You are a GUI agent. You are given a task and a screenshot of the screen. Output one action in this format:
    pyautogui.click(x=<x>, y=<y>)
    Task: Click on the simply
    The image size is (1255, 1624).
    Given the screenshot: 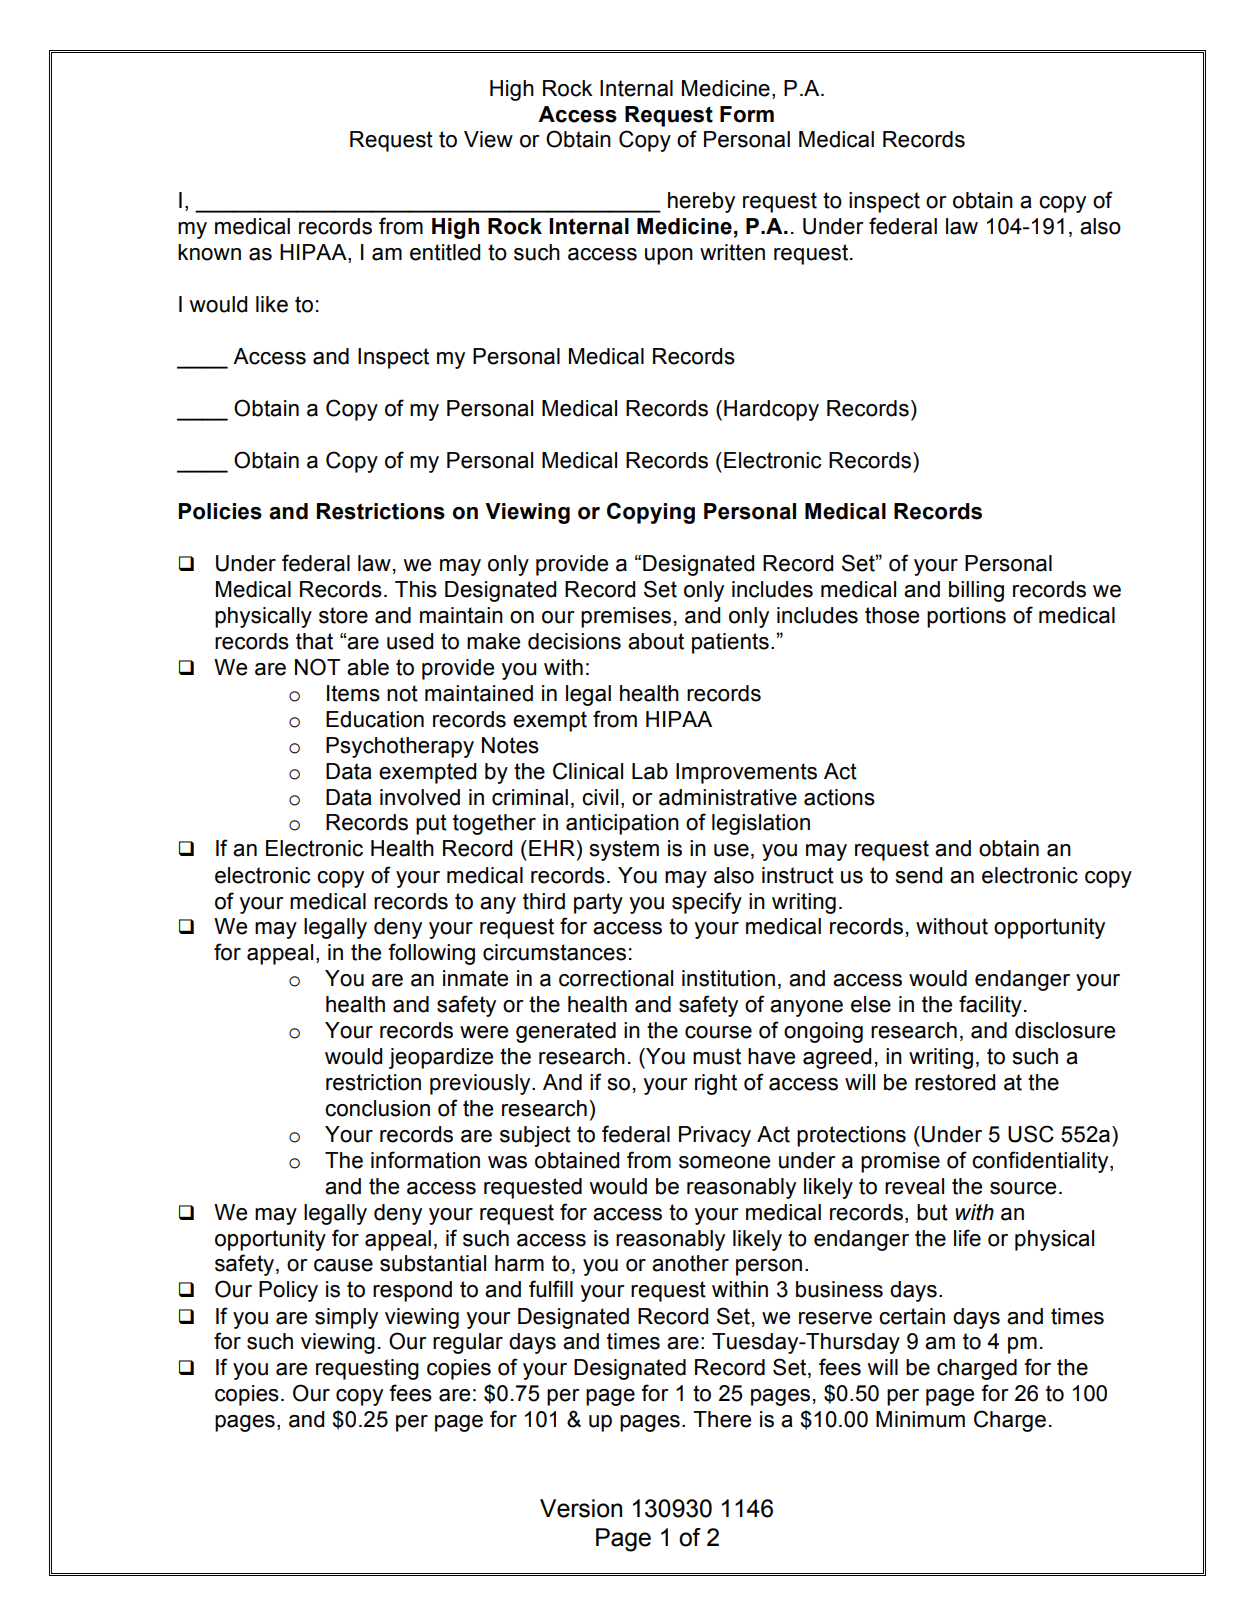 What is the action you would take?
    pyautogui.click(x=346, y=1318)
